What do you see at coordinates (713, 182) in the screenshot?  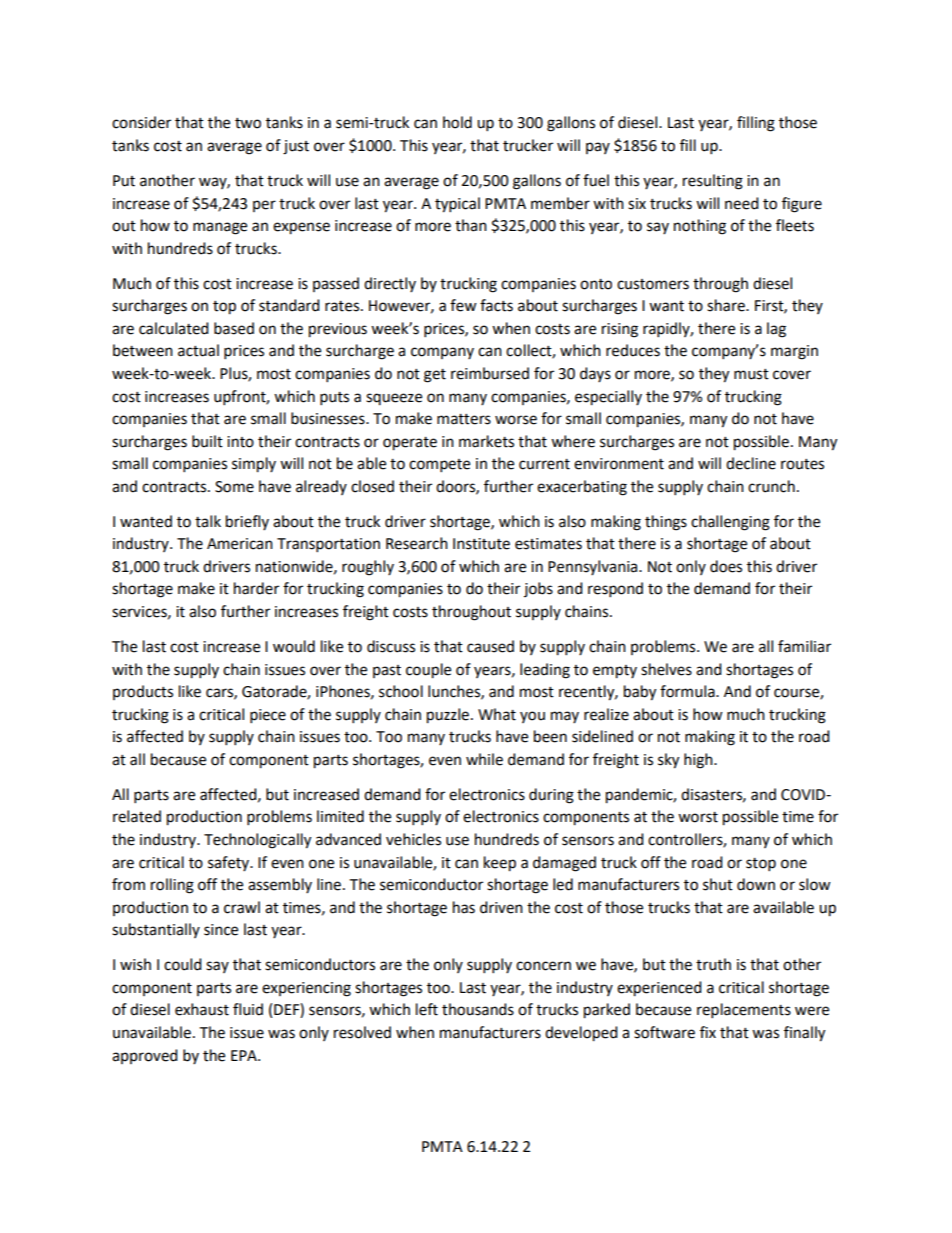 I see `resulting` at bounding box center [713, 182].
